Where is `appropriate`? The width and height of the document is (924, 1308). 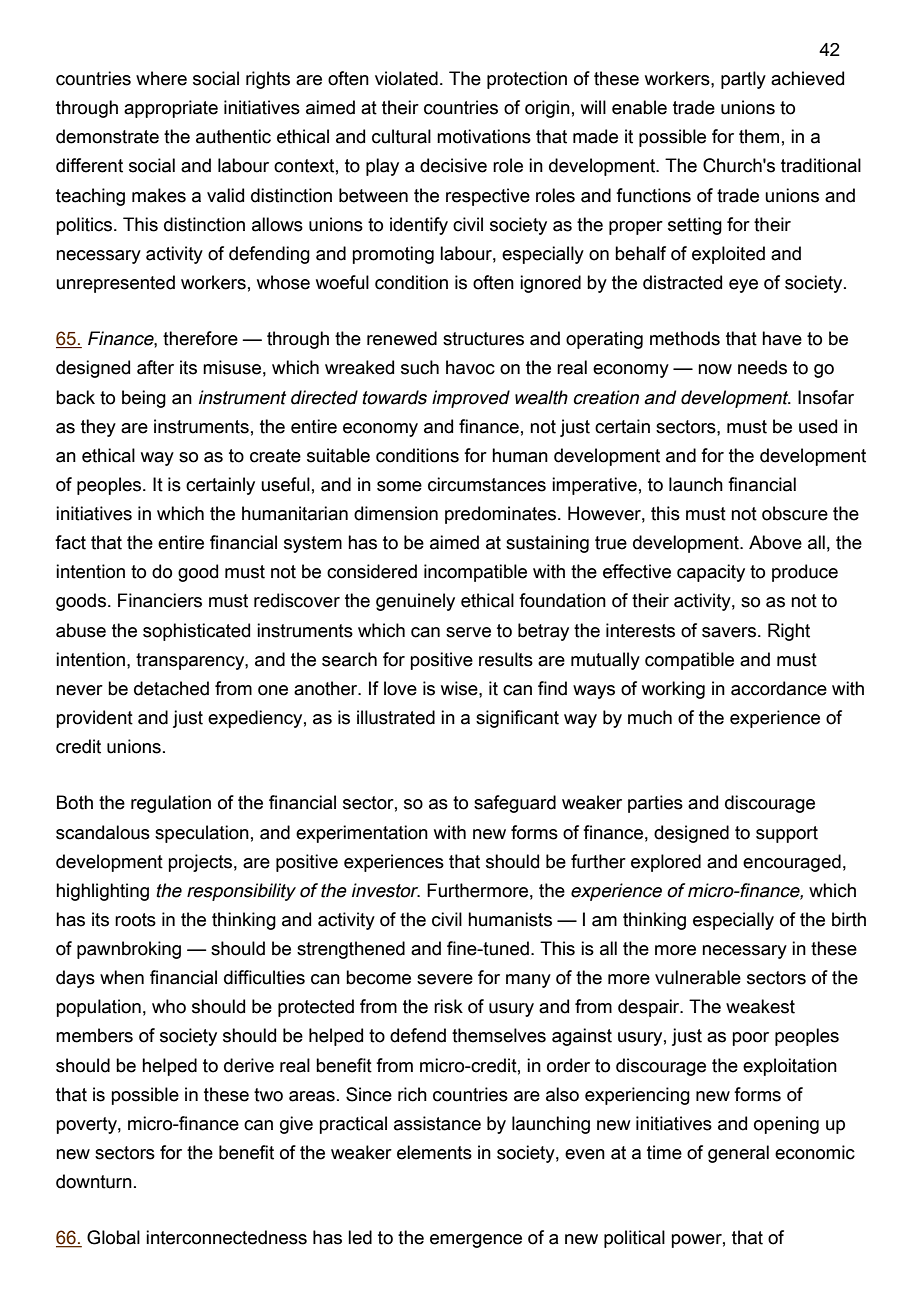
appropriate is located at coordinates (171, 109).
